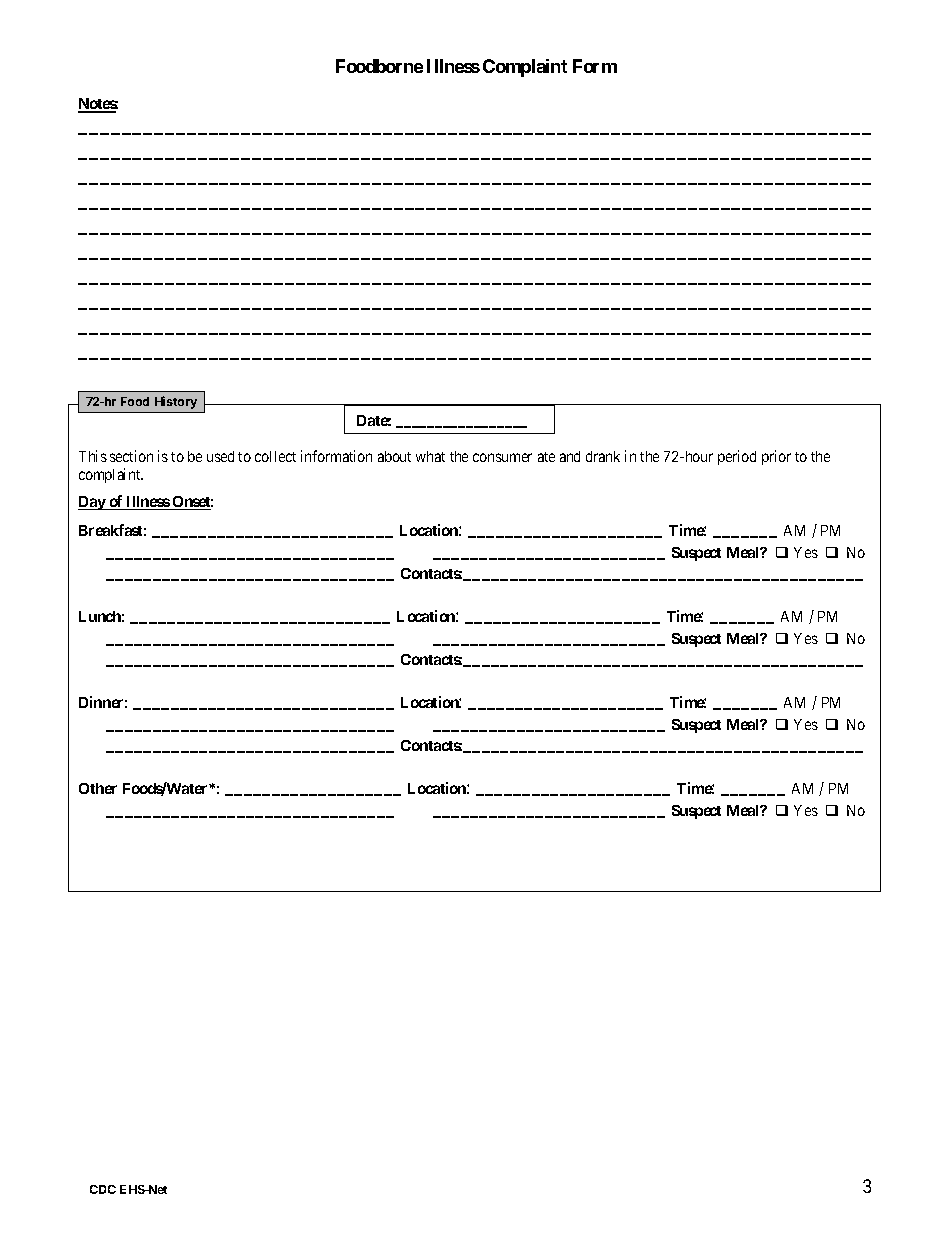  Describe the element at coordinates (430, 456) in the screenshot. I see `what` at that location.
